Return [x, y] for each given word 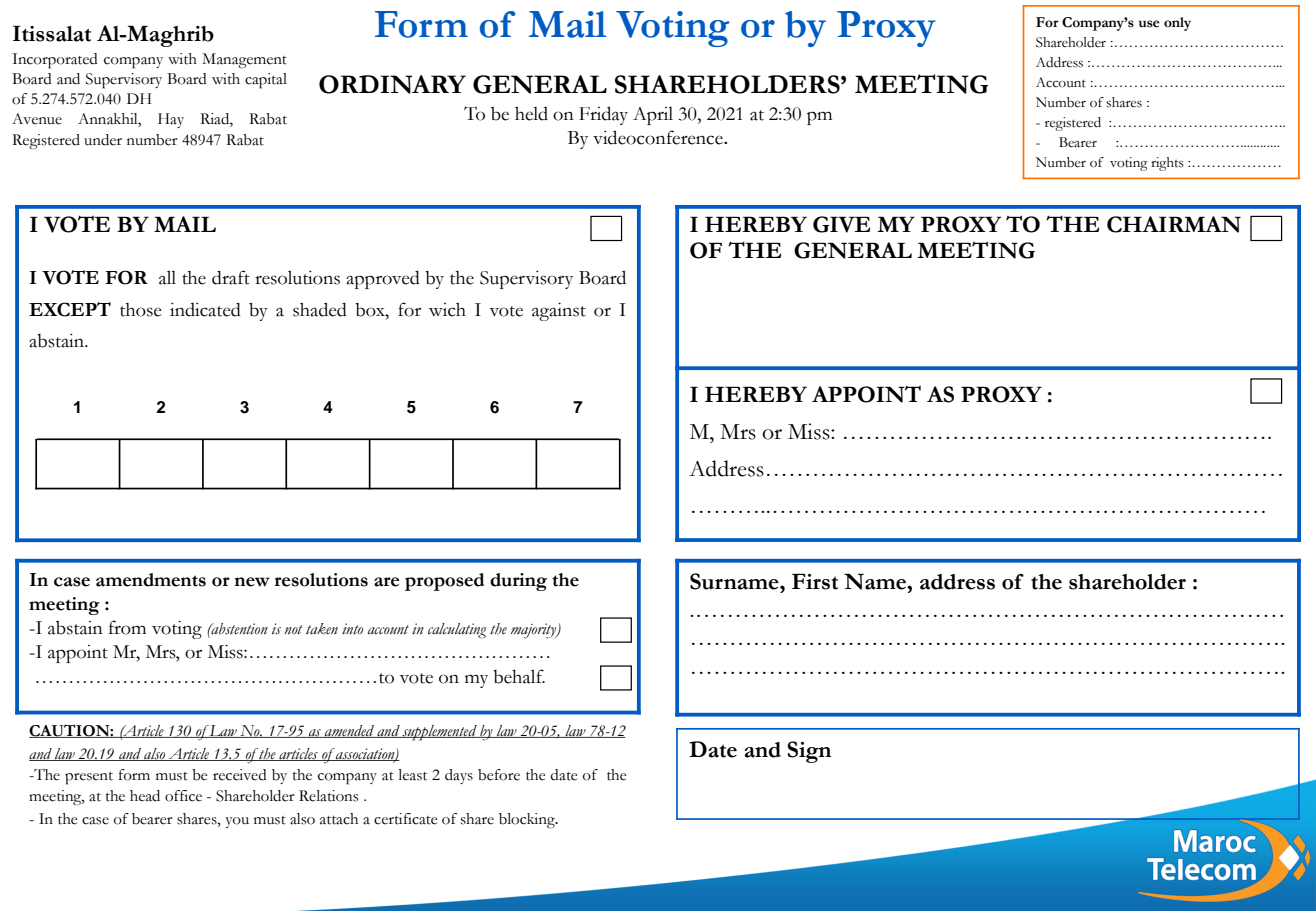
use [1149, 24]
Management [244, 61]
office [183, 796]
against [559, 312]
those [141, 310]
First [815, 581]
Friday [603, 115]
